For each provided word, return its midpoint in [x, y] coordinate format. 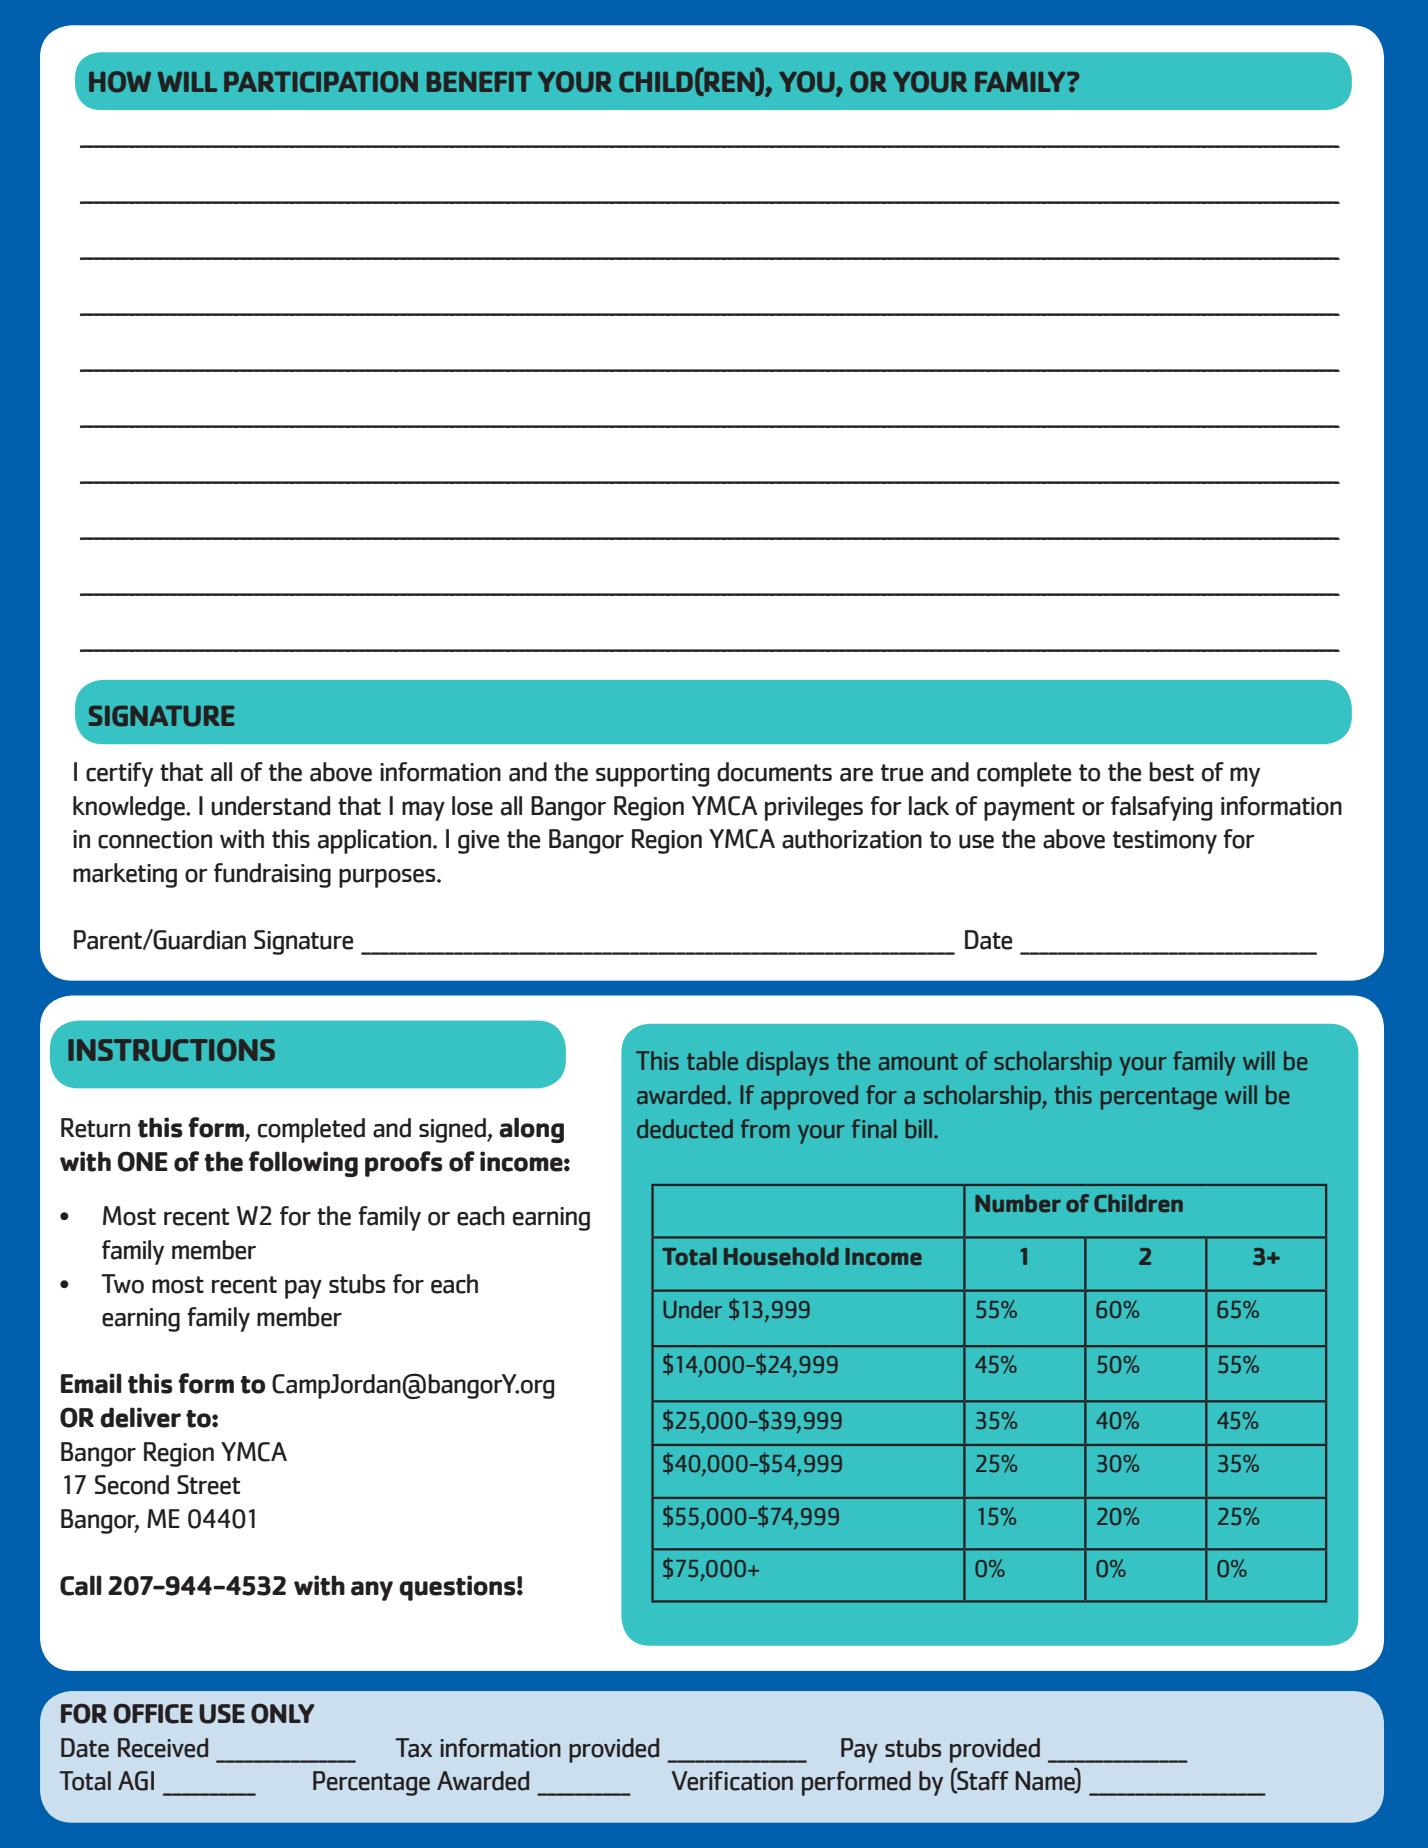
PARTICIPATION [321, 82]
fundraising [272, 875]
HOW [120, 82]
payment [1029, 809]
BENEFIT [479, 82]
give [478, 842]
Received [163, 1748]
